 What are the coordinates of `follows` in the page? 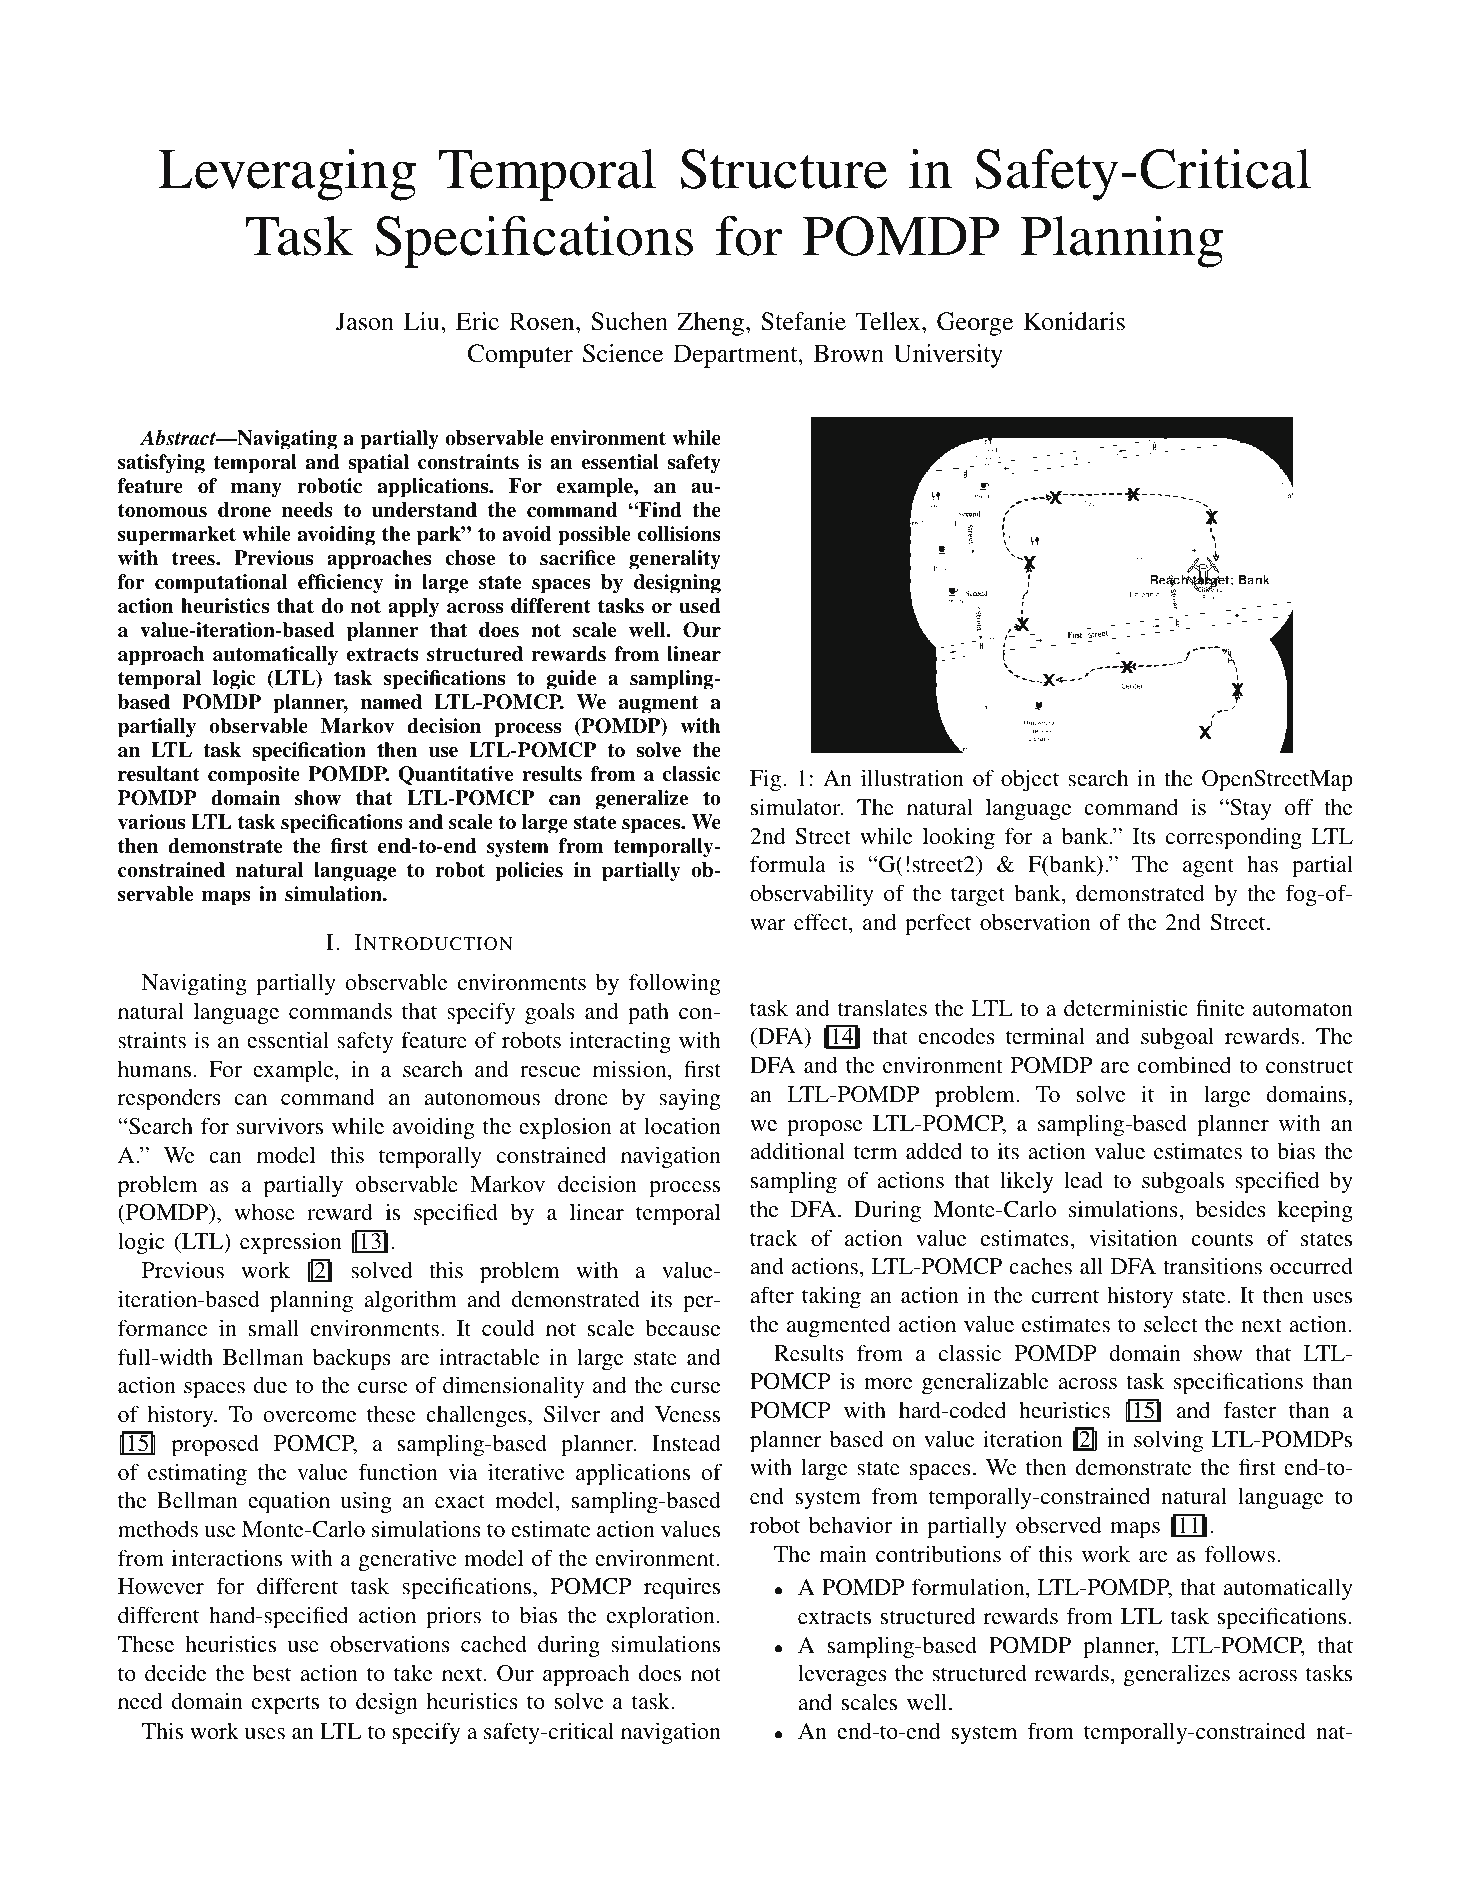 It's located at (1240, 1554).
